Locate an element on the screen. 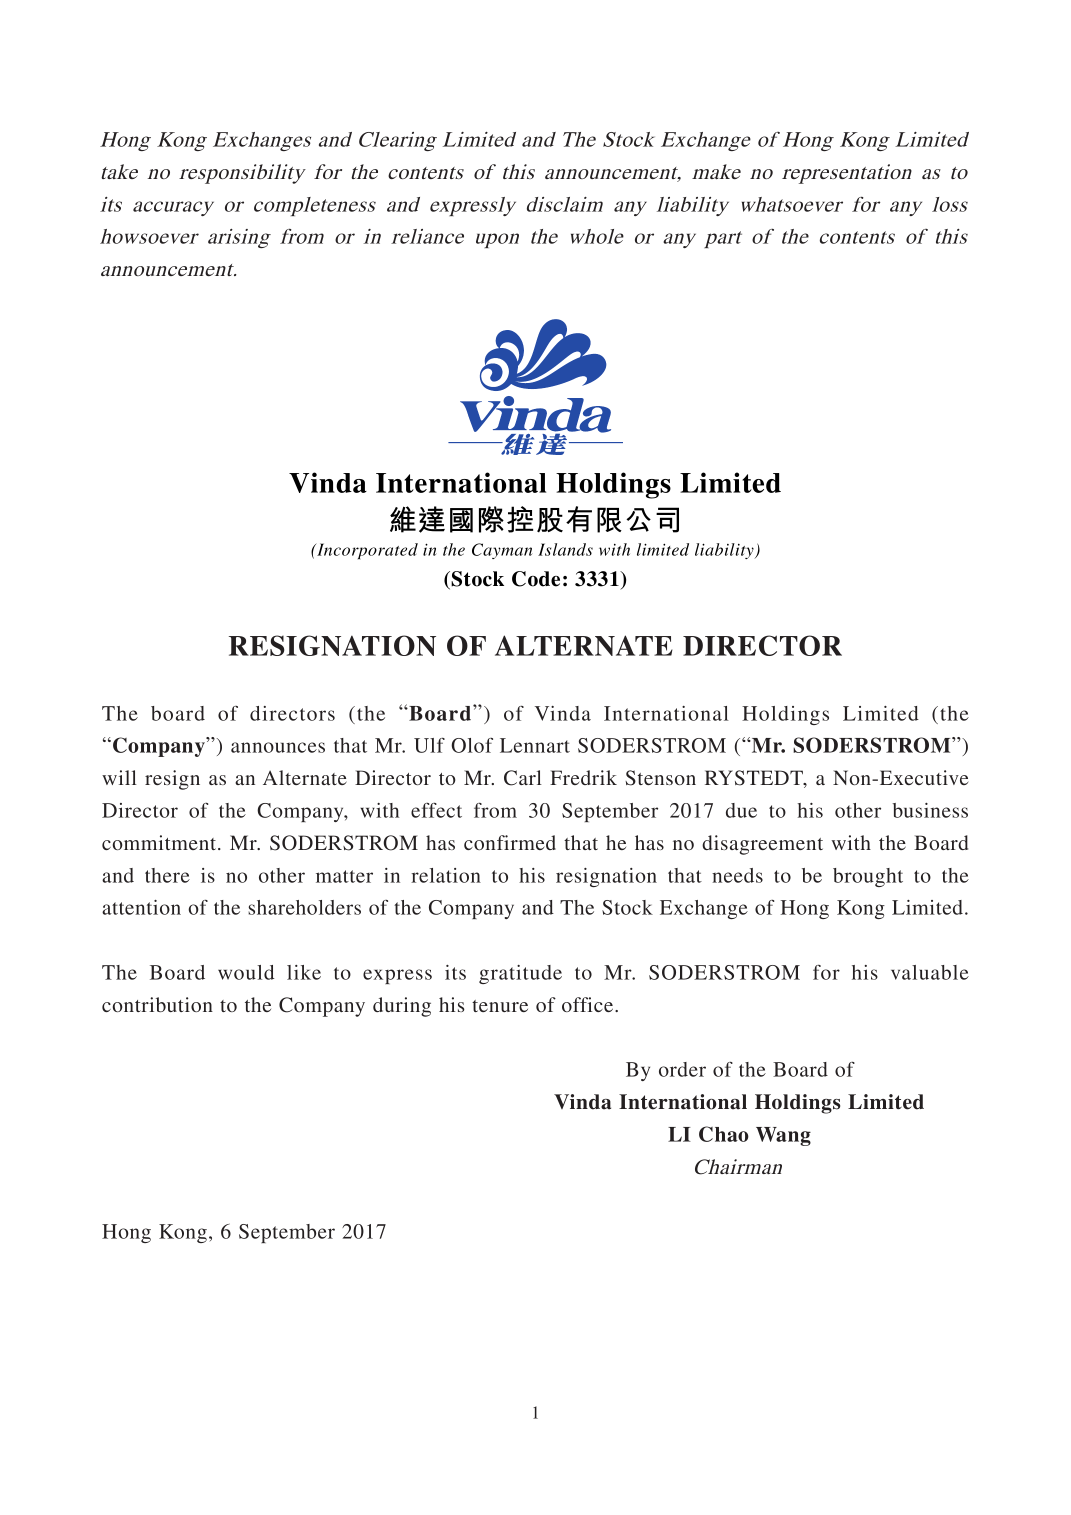  Incorporated is located at coordinates (366, 551).
